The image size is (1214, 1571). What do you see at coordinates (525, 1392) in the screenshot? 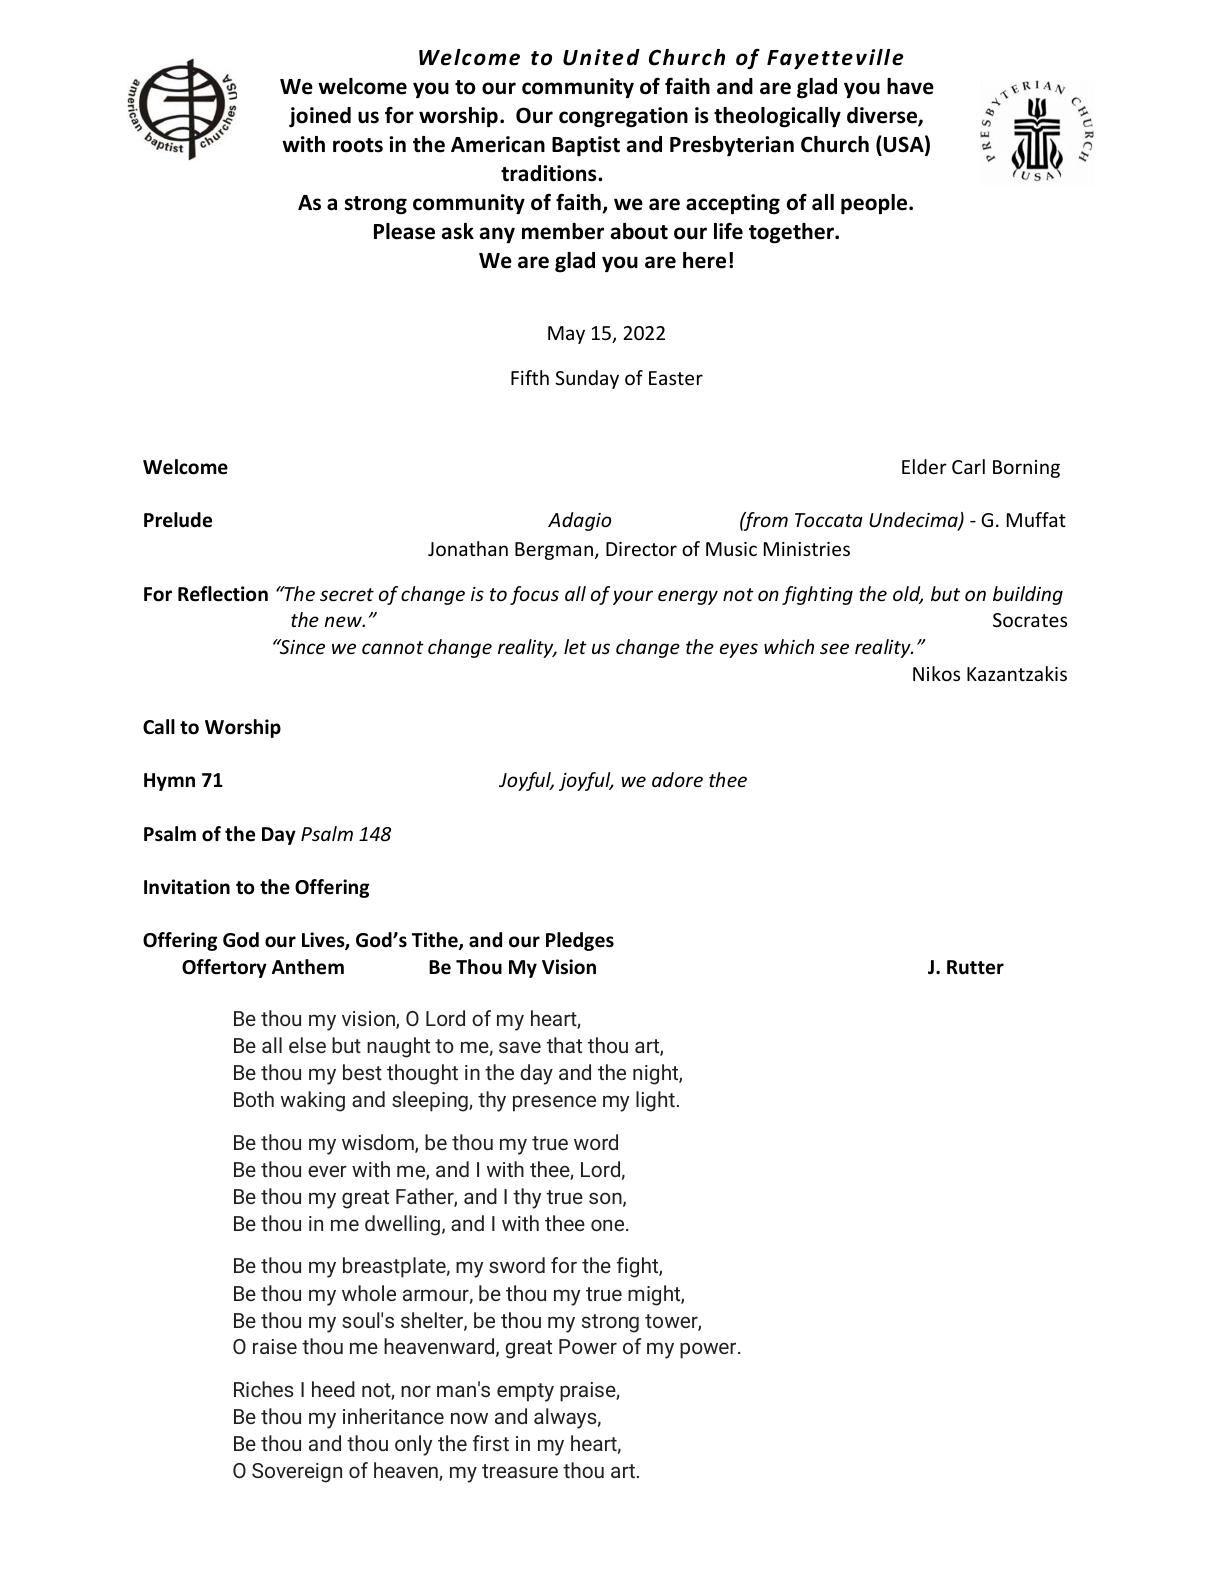
I see `empty` at bounding box center [525, 1392].
